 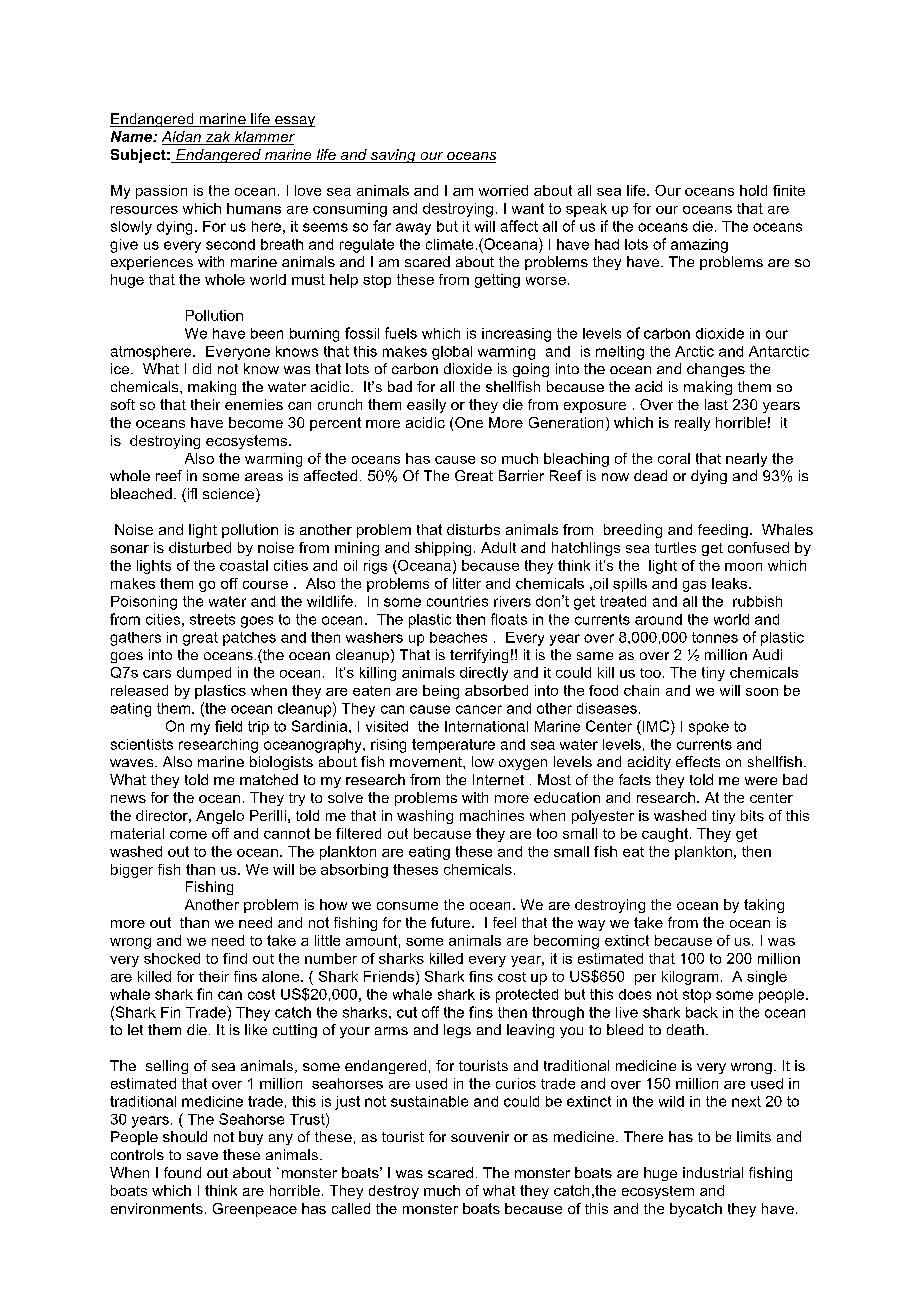 What do you see at coordinates (204, 674) in the document?
I see `dumped` at bounding box center [204, 674].
